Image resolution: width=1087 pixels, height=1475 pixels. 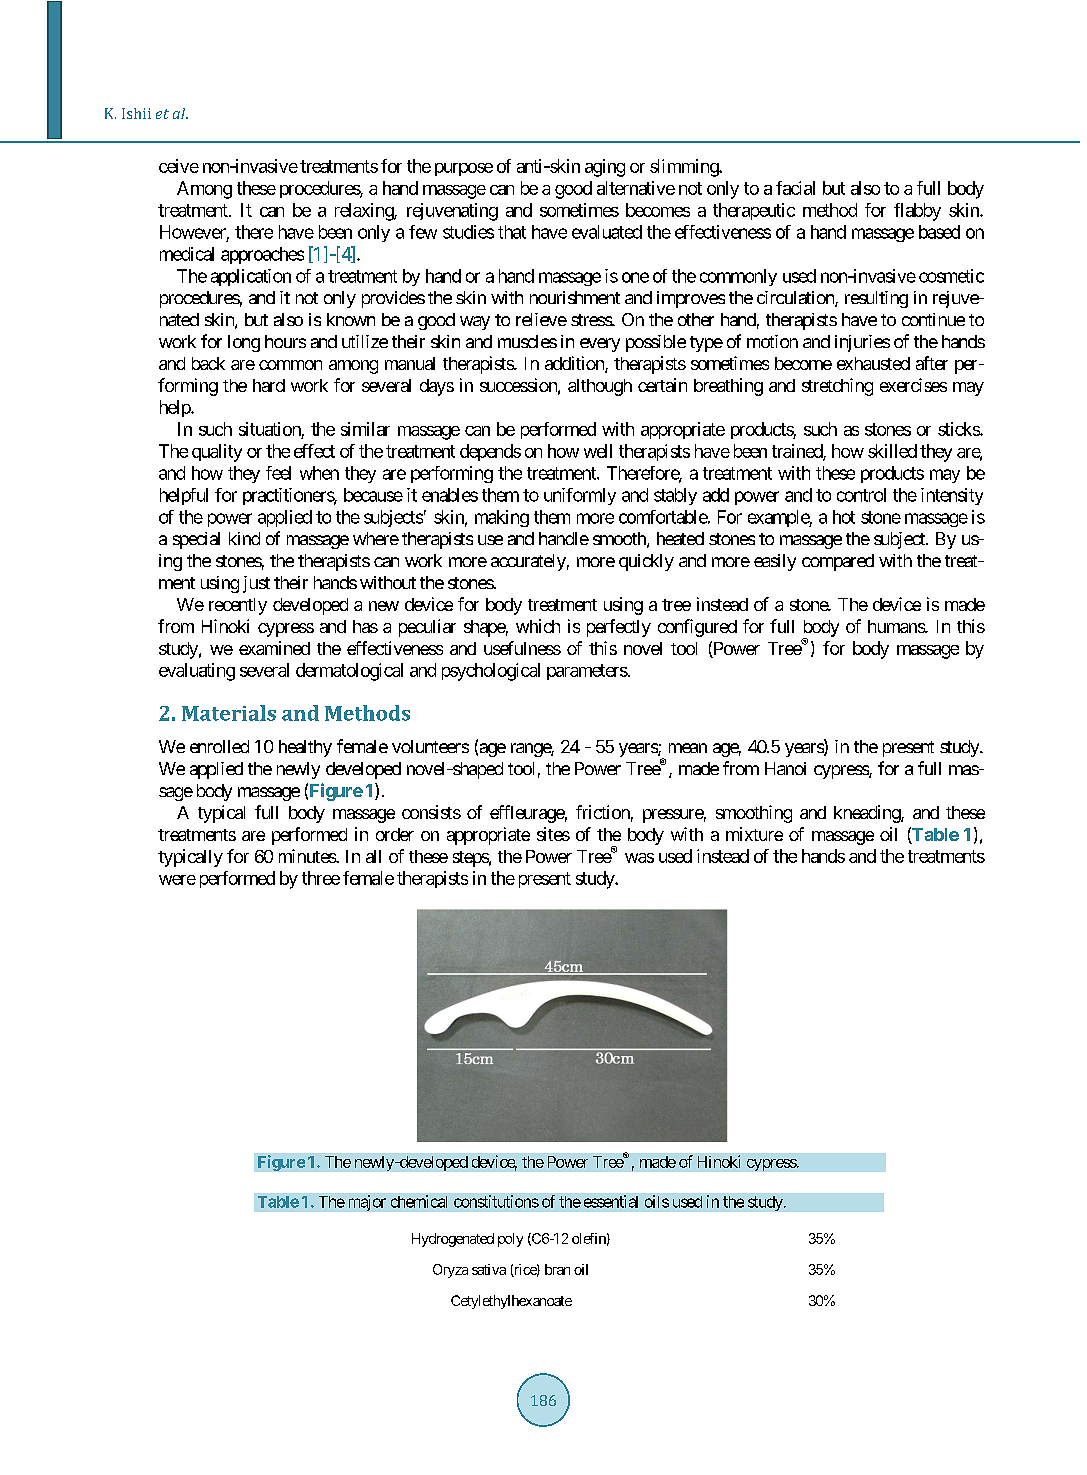 What do you see at coordinates (917, 212) in the screenshot?
I see `flabby` at bounding box center [917, 212].
